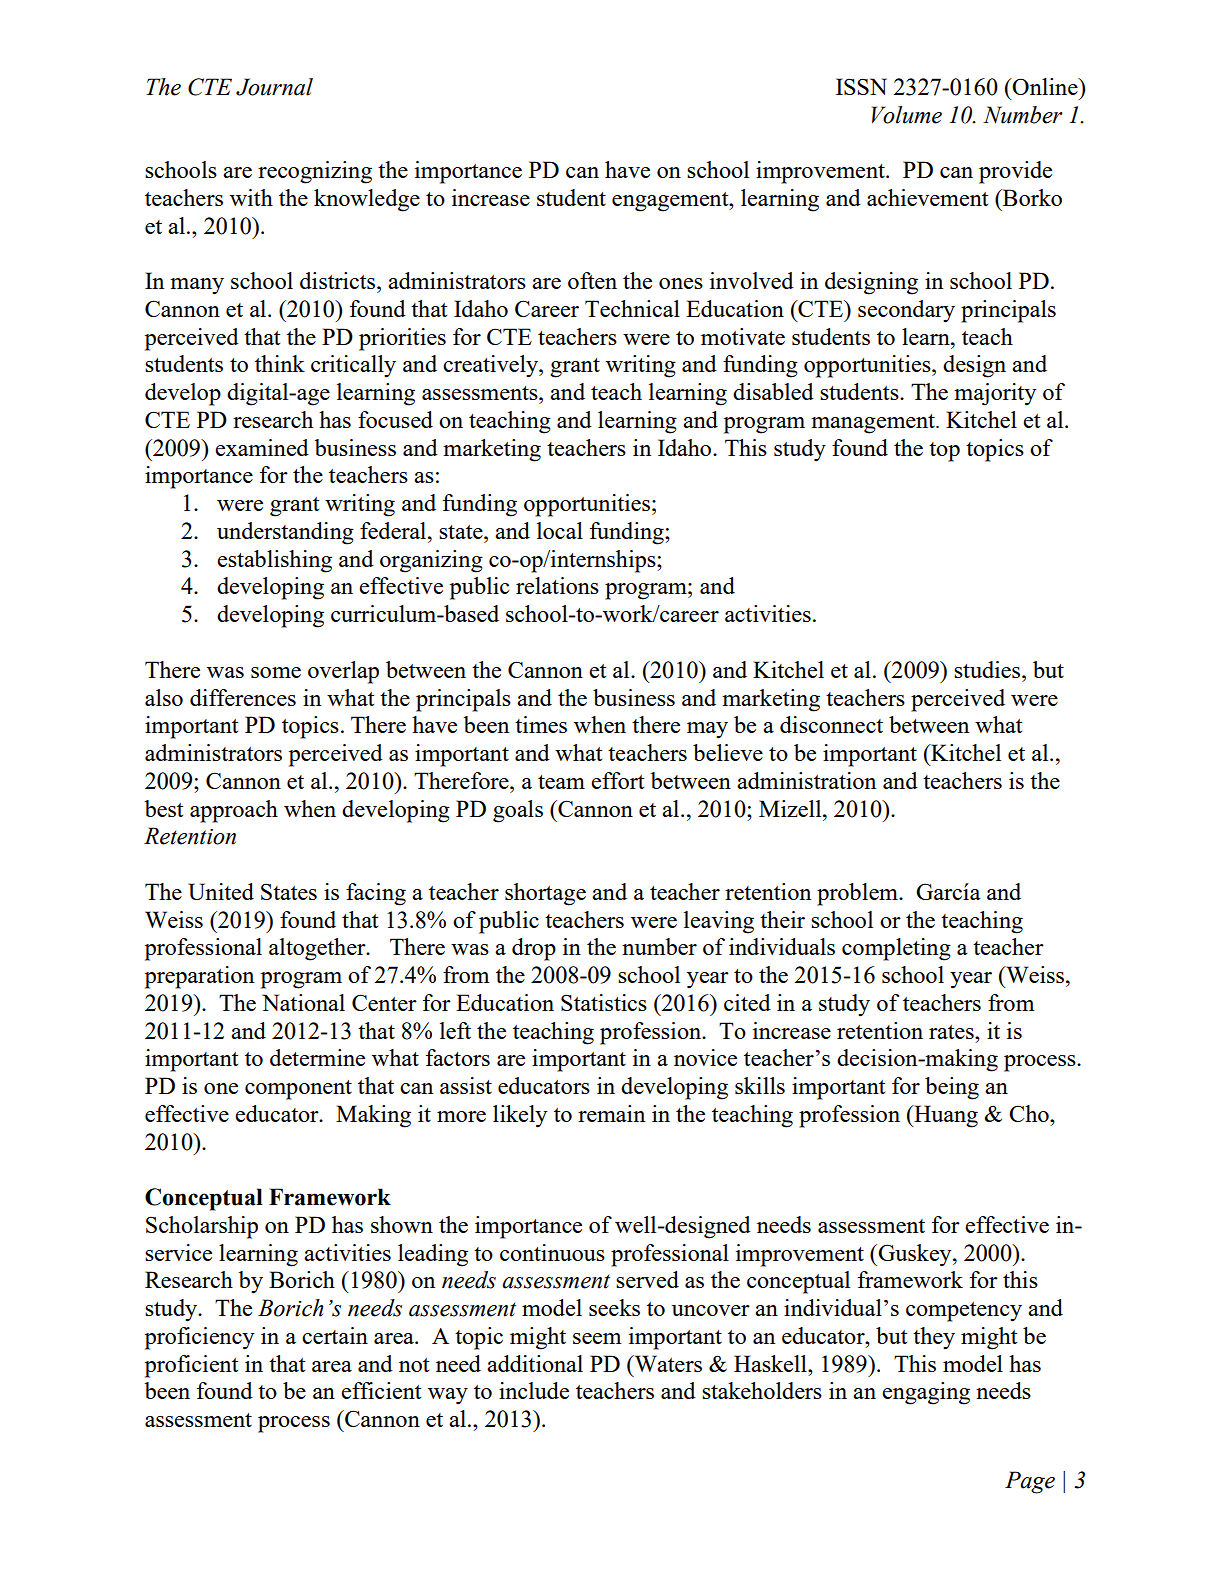 Image resolution: width=1231 pixels, height=1593 pixels. Describe the element at coordinates (534, 1390) in the screenshot. I see `include` at that location.
